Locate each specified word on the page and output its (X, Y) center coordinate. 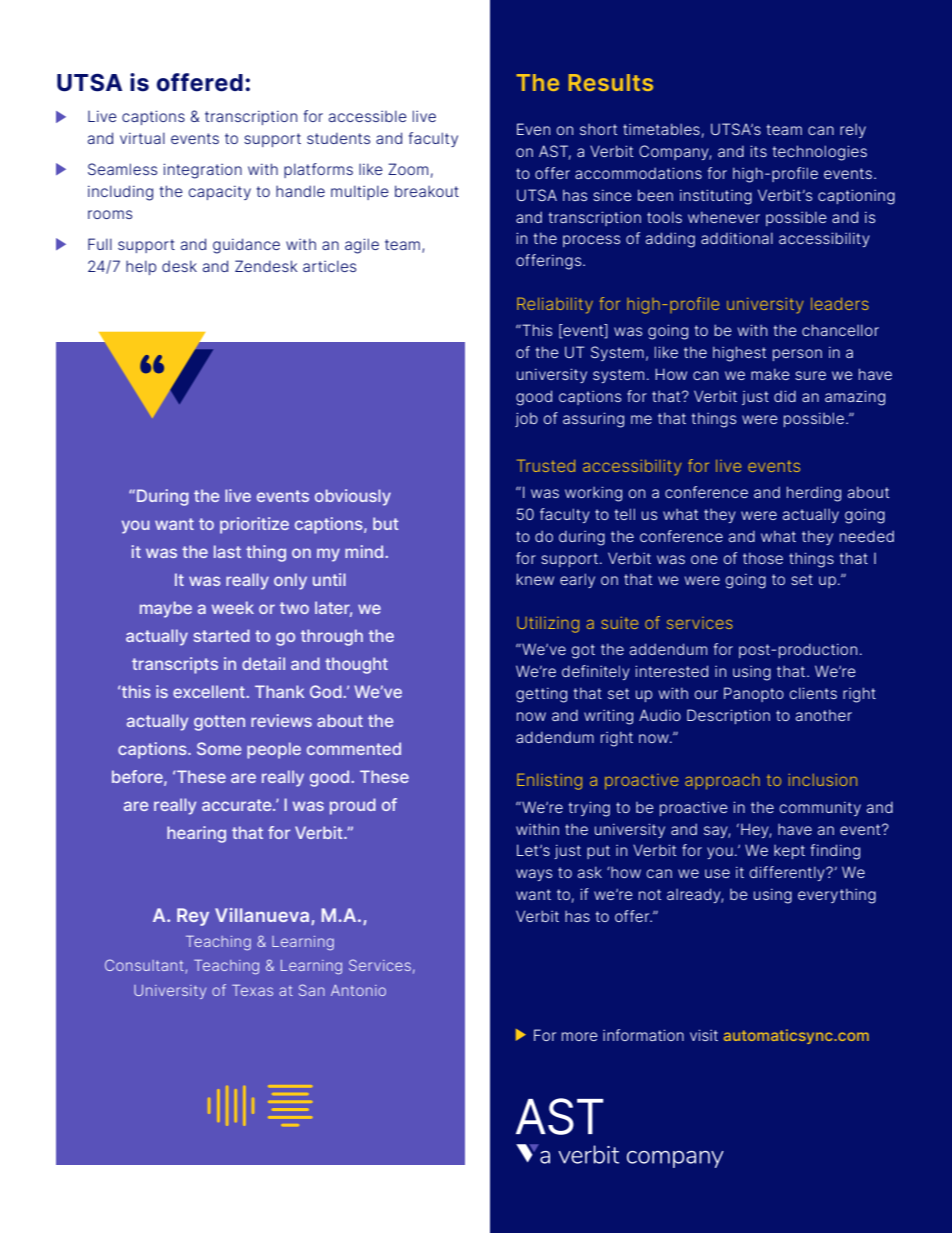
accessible (368, 116)
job (526, 419)
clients (813, 693)
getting (541, 695)
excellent (210, 691)
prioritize (254, 525)
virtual (142, 138)
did (785, 396)
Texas (252, 990)
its (758, 151)
